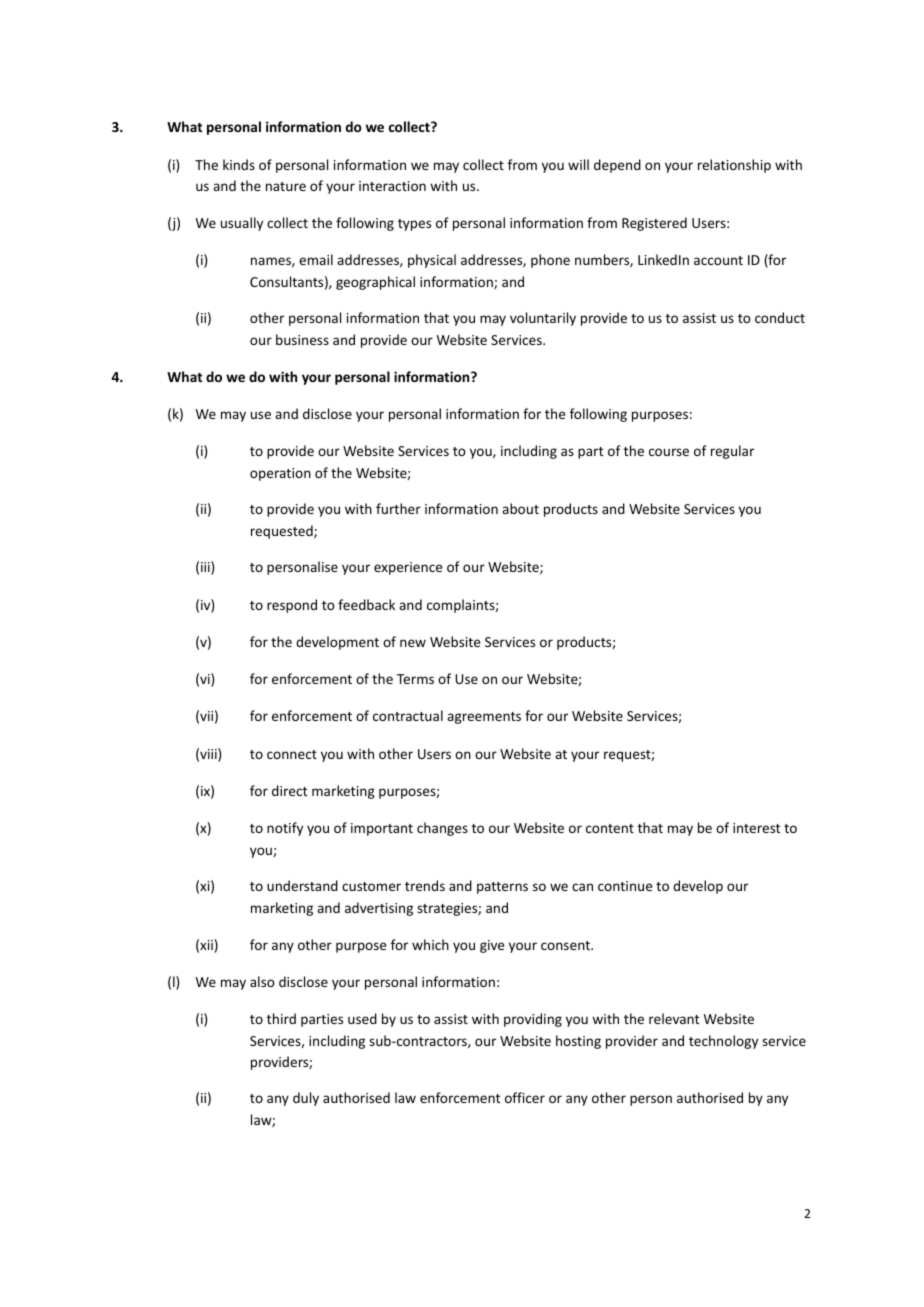 The height and width of the screenshot is (1307, 924). I want to click on technology, so click(723, 1042).
